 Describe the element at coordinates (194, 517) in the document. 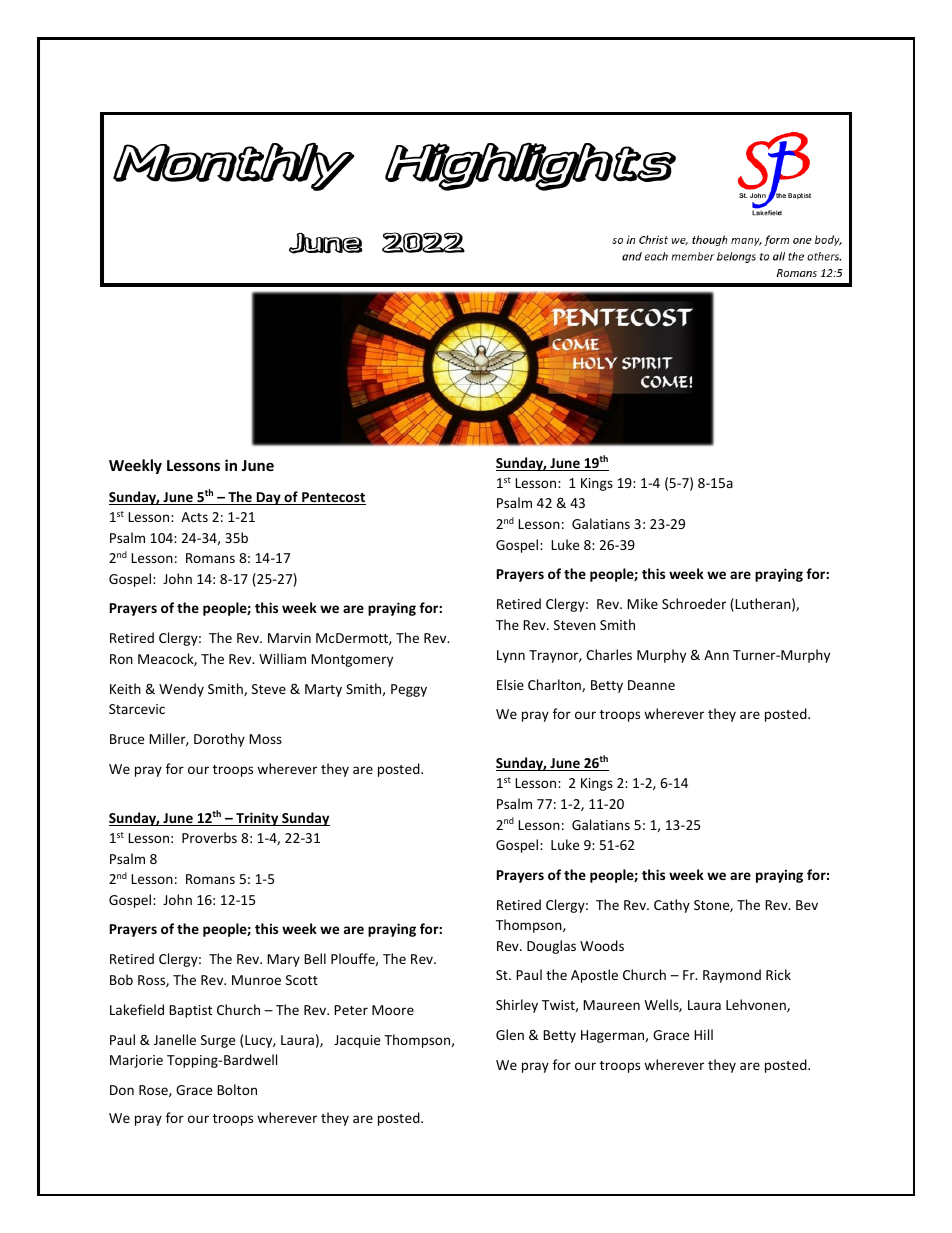

I see `Acts` at that location.
